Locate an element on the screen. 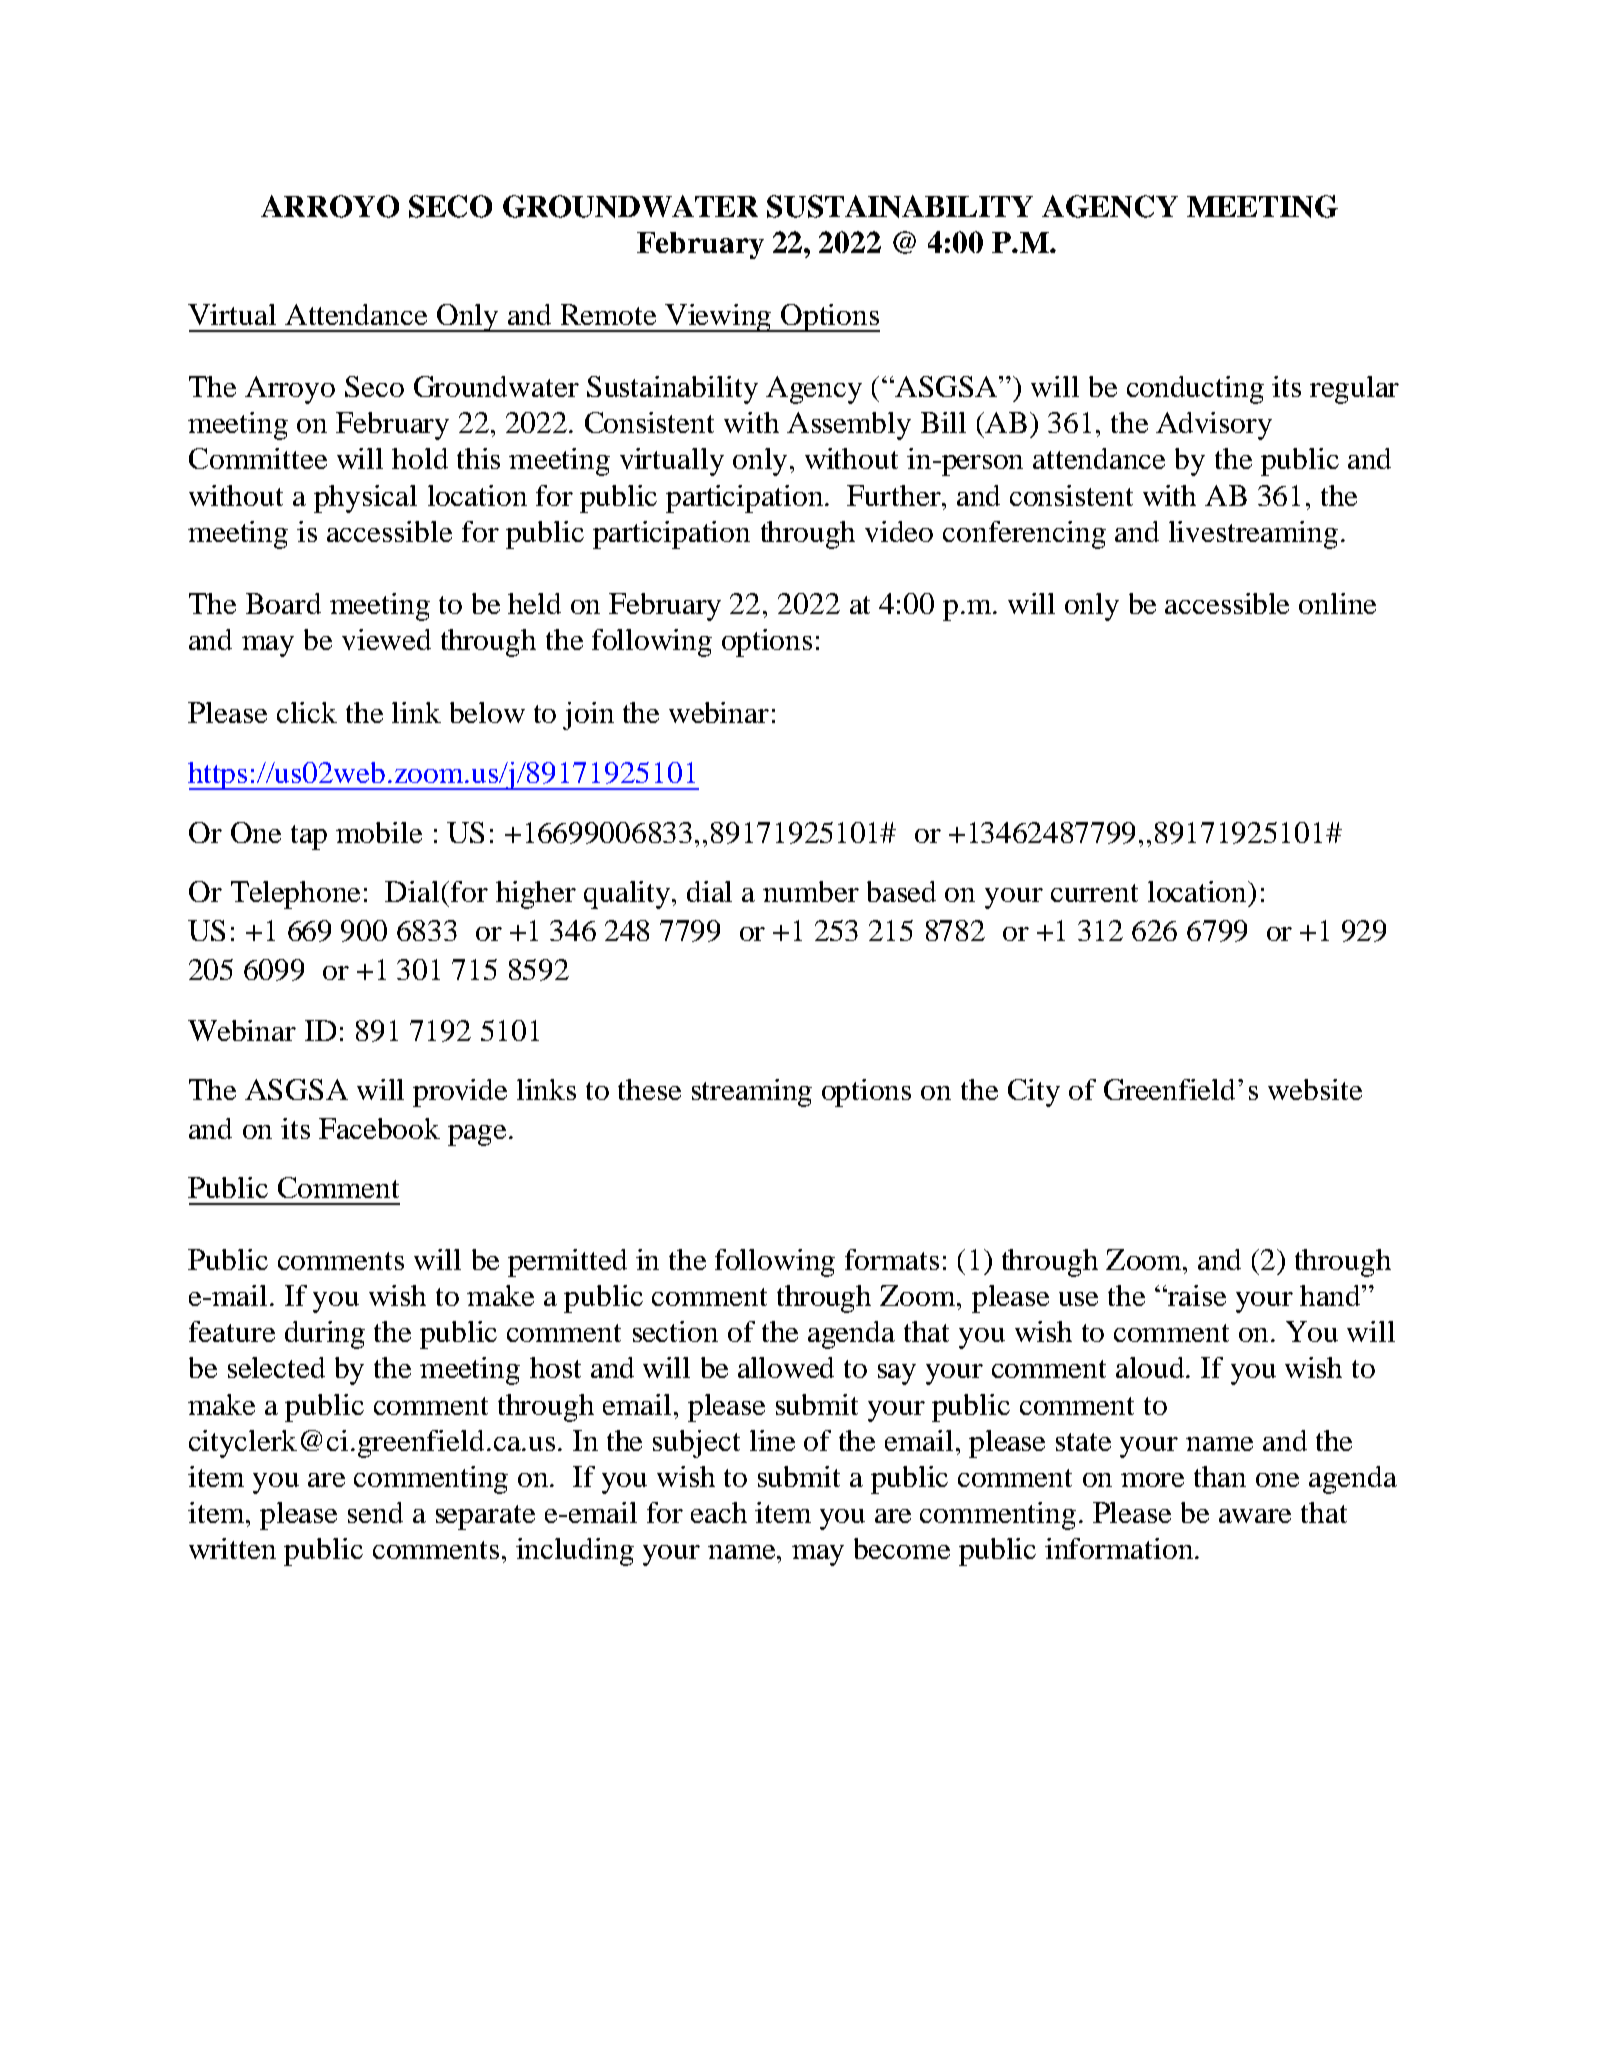 The image size is (1600, 2071). aware is located at coordinates (1255, 1516).
